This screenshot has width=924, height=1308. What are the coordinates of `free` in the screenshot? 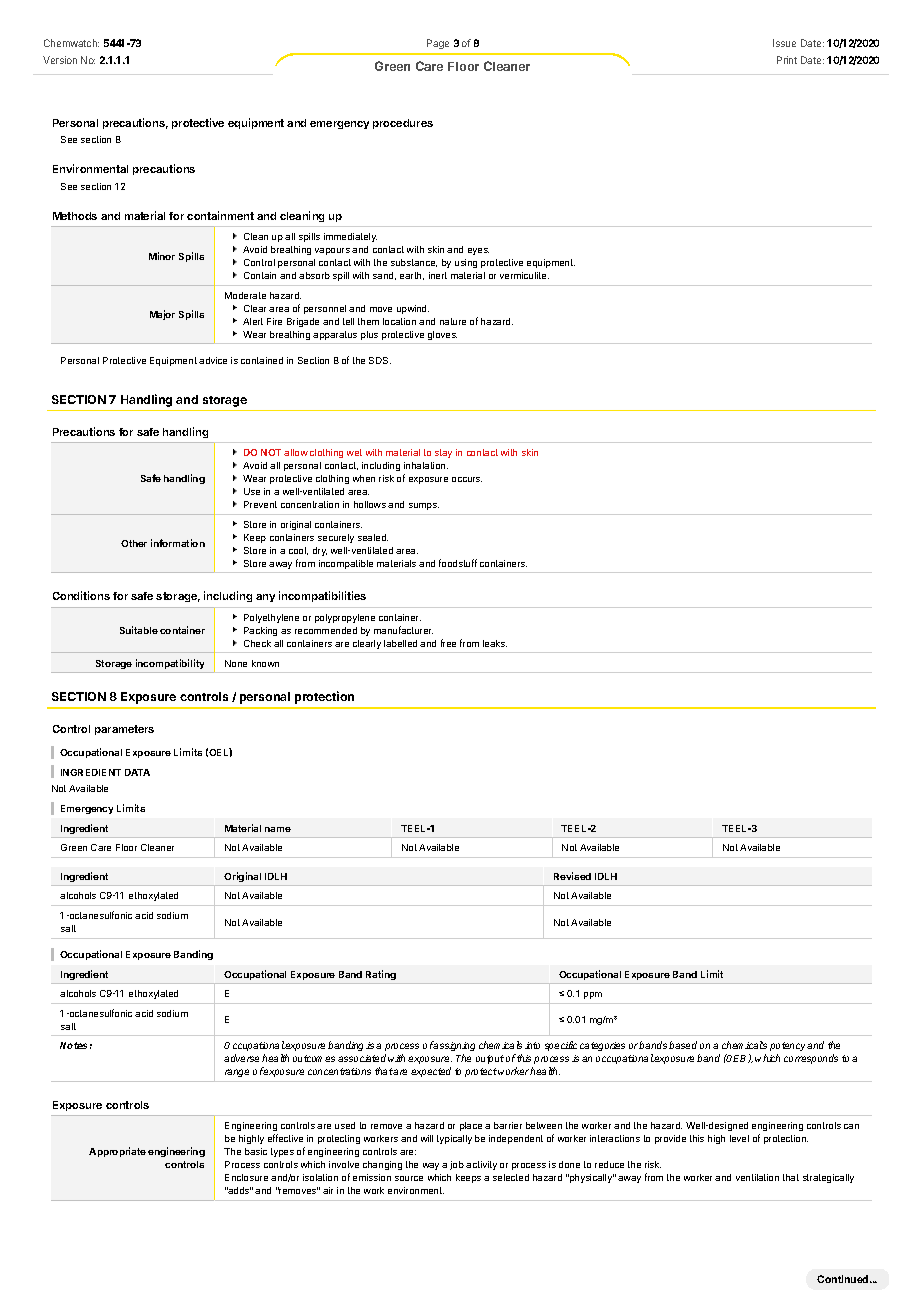 It's located at (448, 643).
